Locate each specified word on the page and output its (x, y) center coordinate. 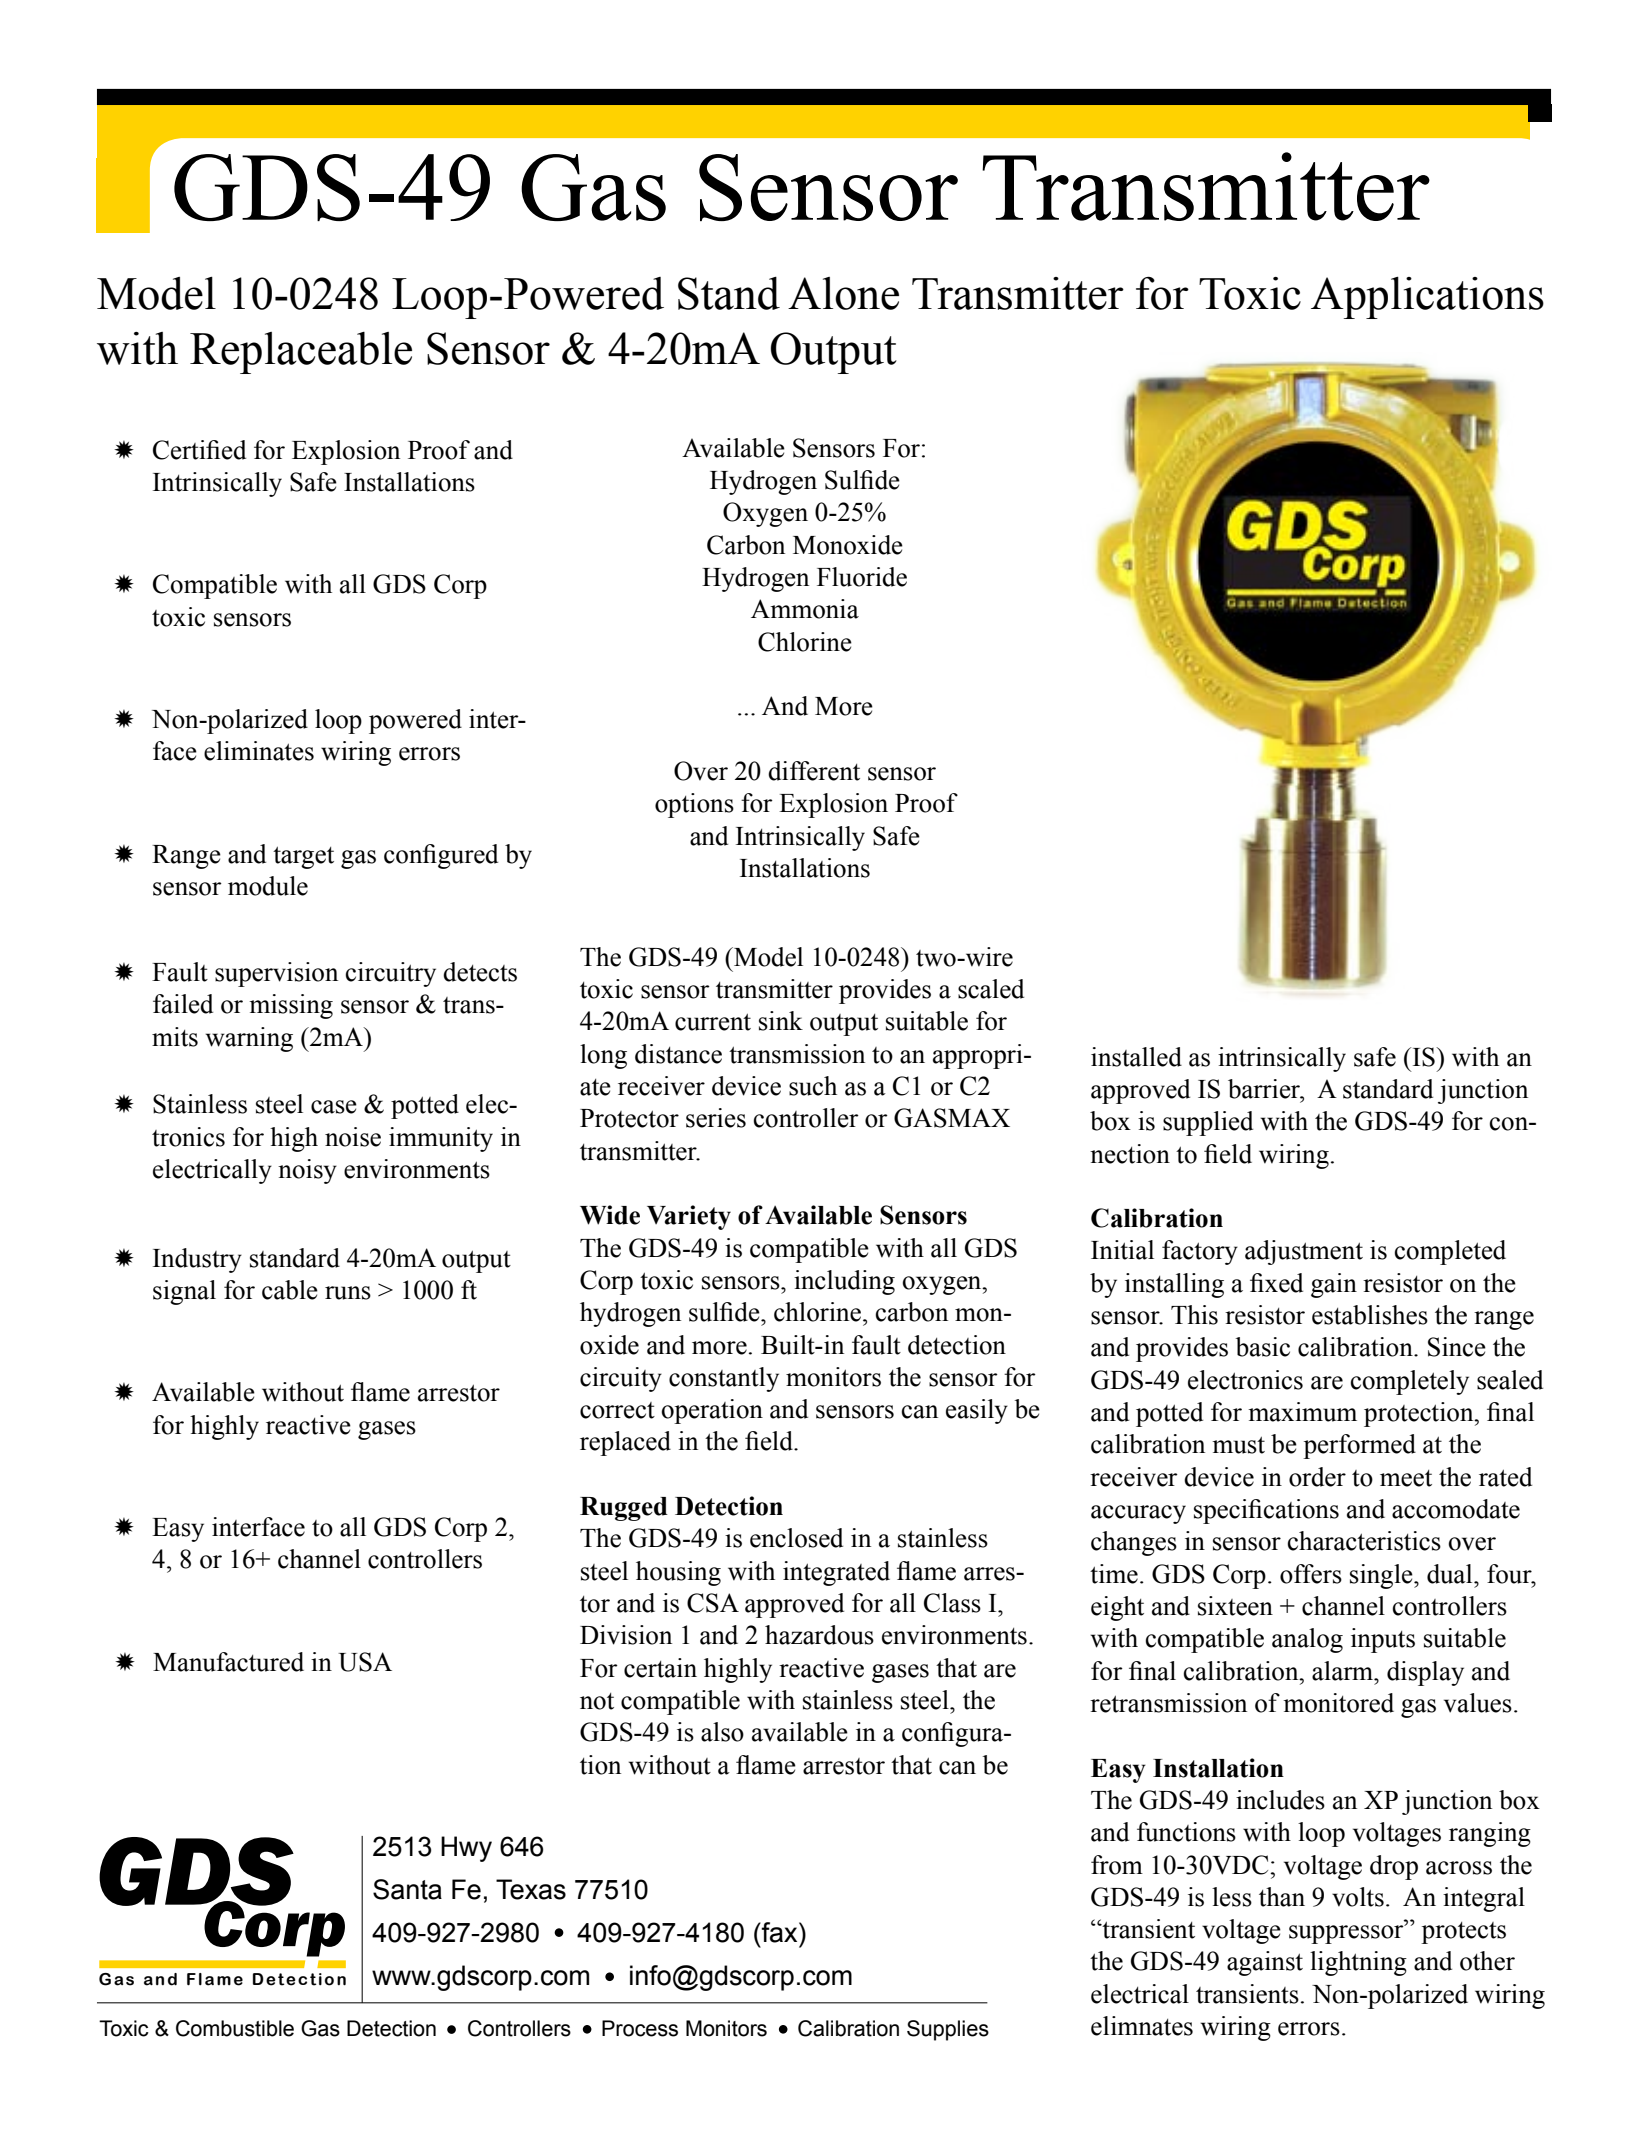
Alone (843, 293)
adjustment (1304, 1252)
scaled (991, 989)
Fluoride (862, 577)
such (813, 1086)
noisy (307, 1171)
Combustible (235, 2028)
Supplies (948, 2030)
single (1382, 1576)
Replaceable (301, 353)
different (814, 771)
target (303, 857)
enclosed (796, 1538)
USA (365, 1662)
